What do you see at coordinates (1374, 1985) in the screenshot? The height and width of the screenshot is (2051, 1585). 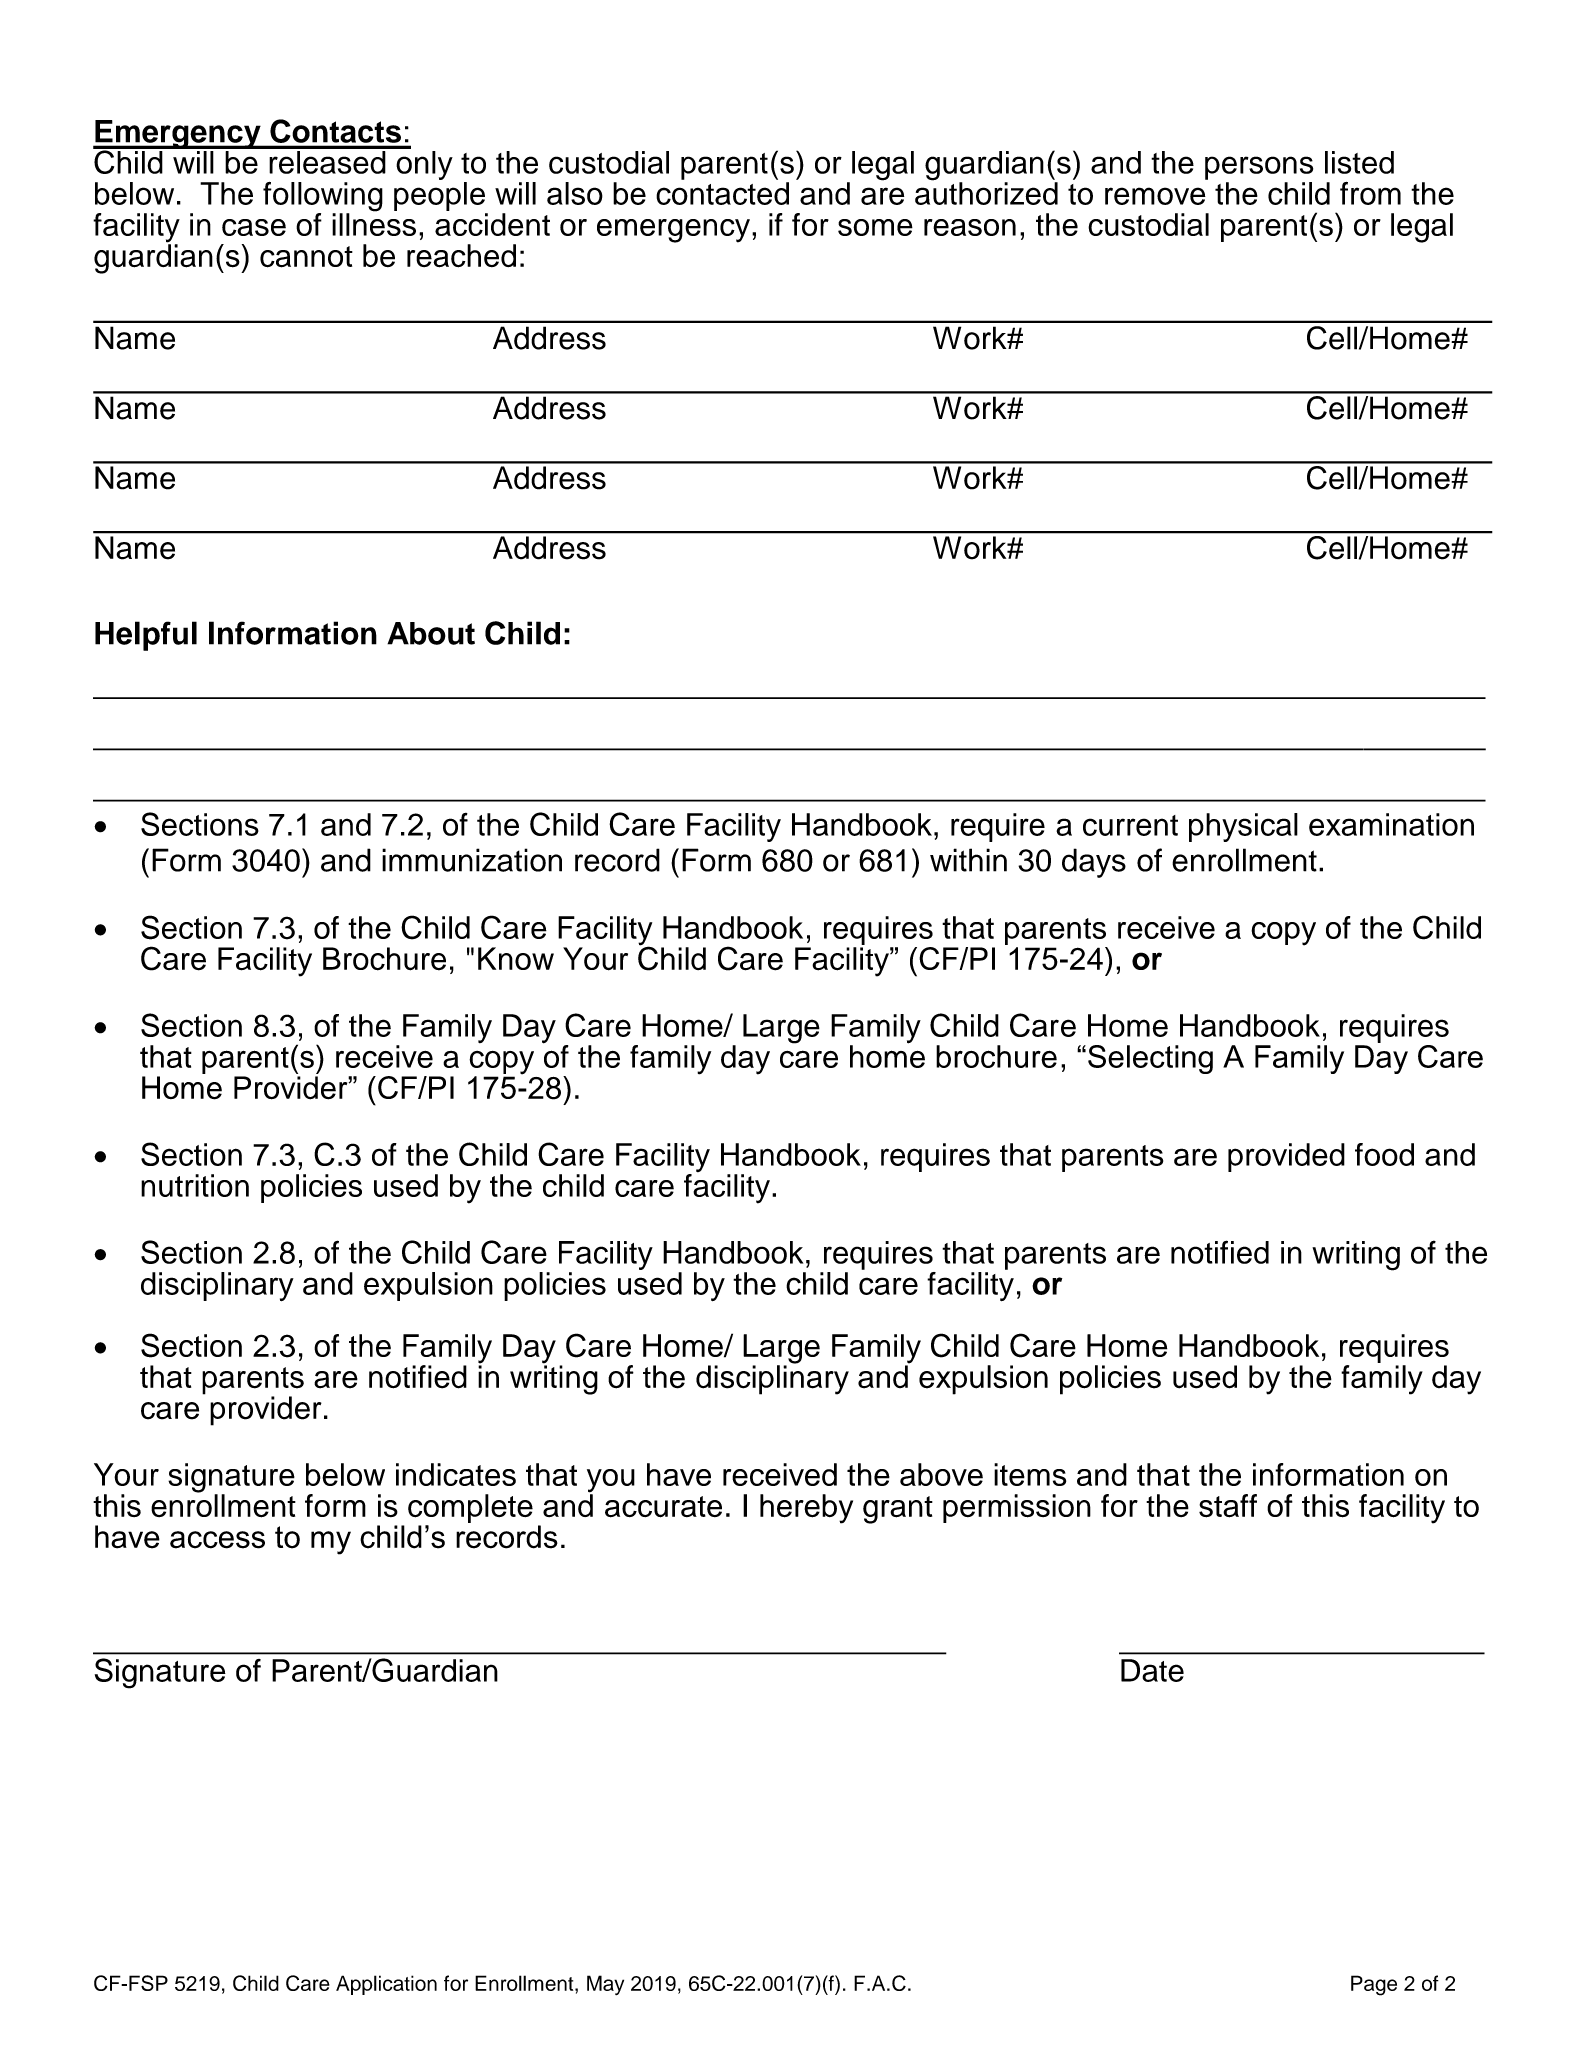 I see `Page` at bounding box center [1374, 1985].
